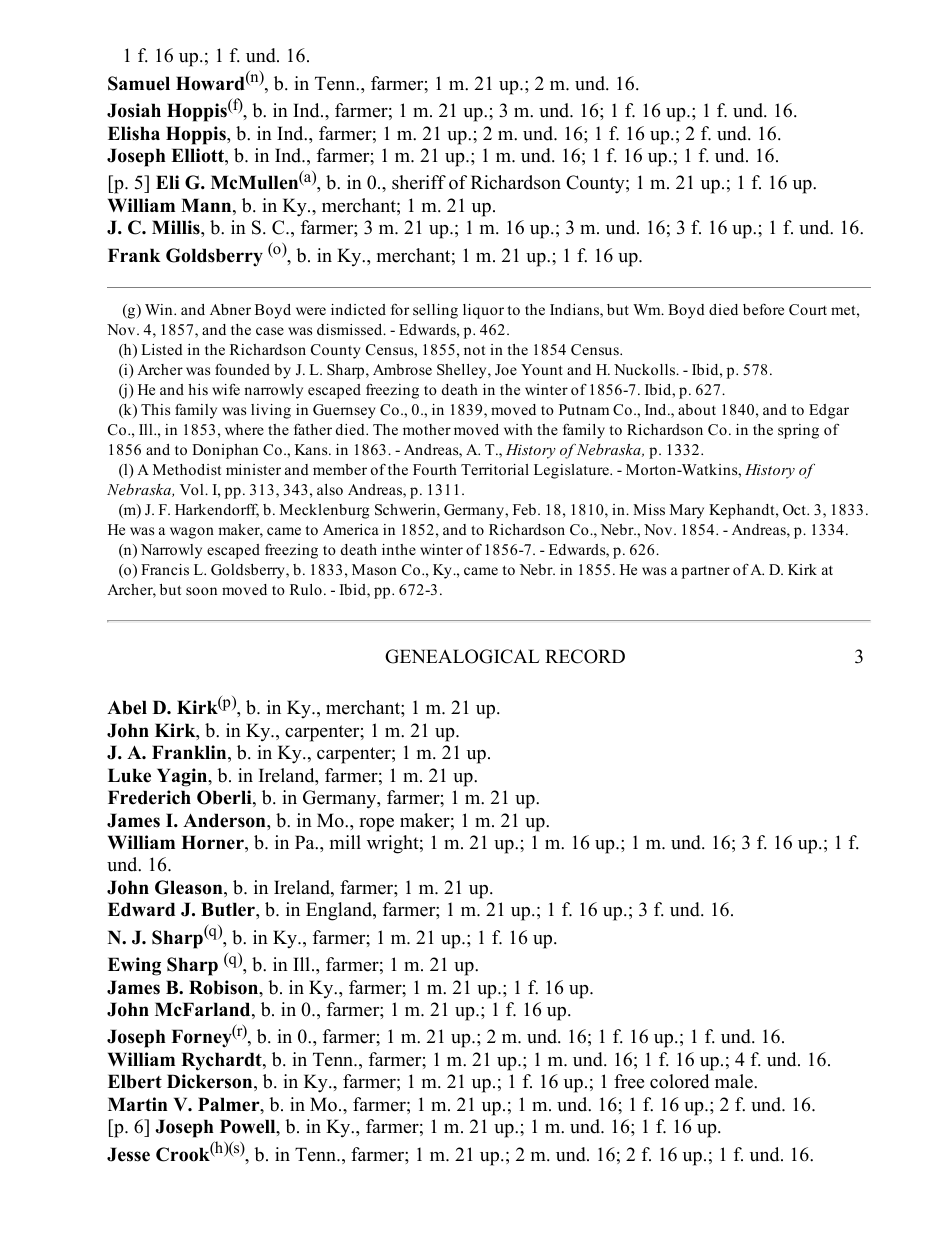 The image size is (952, 1233). I want to click on Martin, so click(138, 1104).
